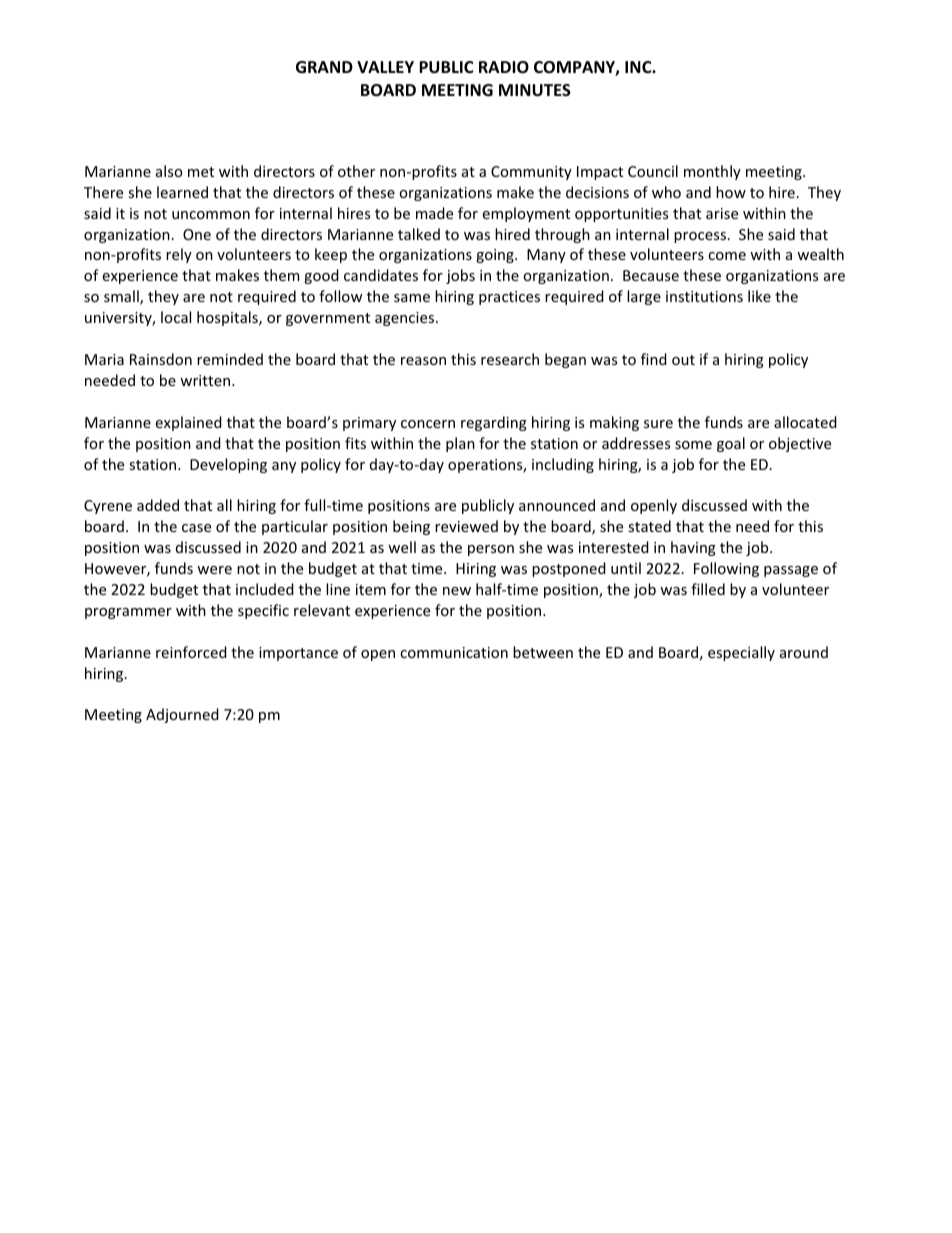 This page has width=952, height=1233. What do you see at coordinates (454, 652) in the page?
I see `communication` at bounding box center [454, 652].
